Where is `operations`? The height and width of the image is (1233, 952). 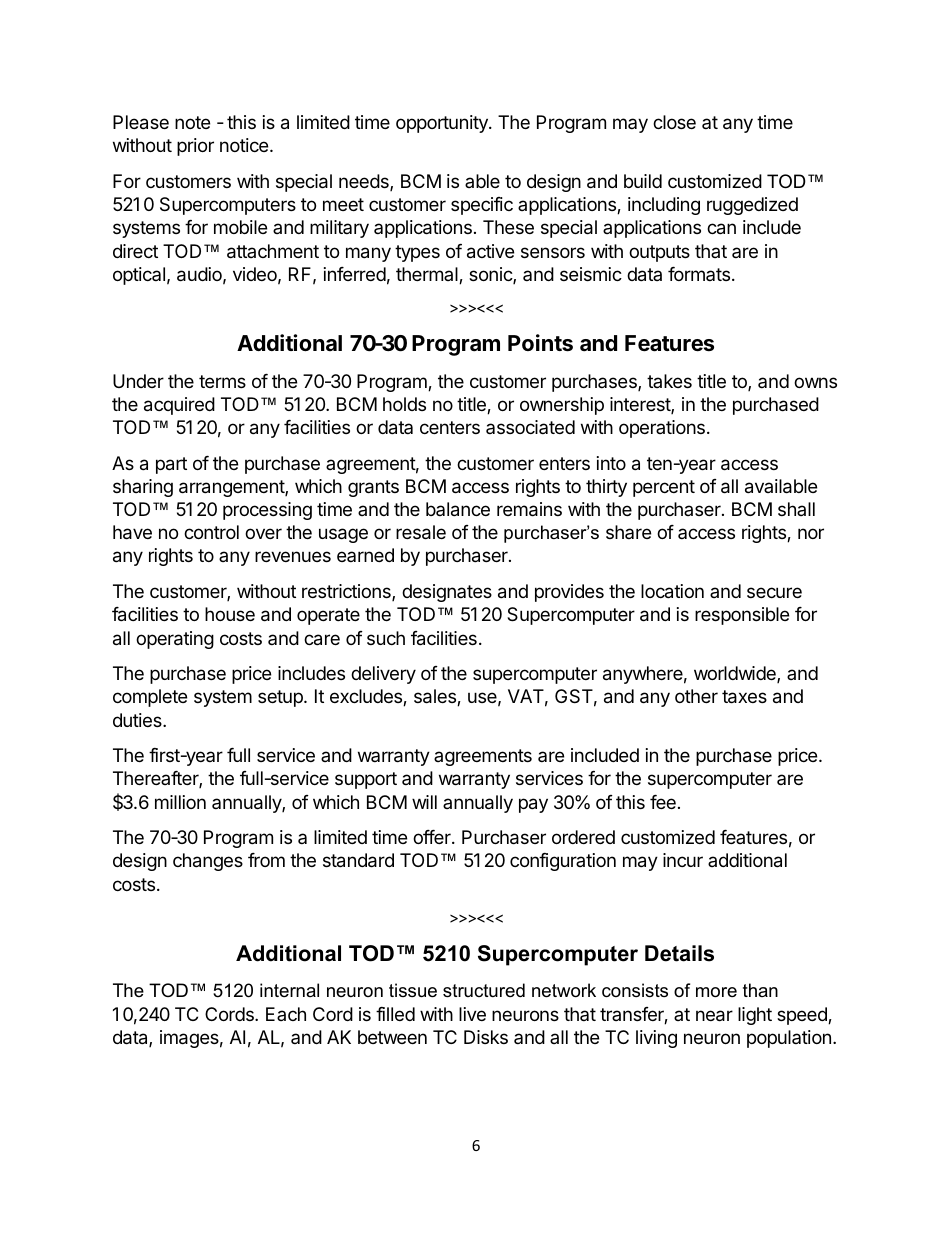 operations is located at coordinates (662, 429).
